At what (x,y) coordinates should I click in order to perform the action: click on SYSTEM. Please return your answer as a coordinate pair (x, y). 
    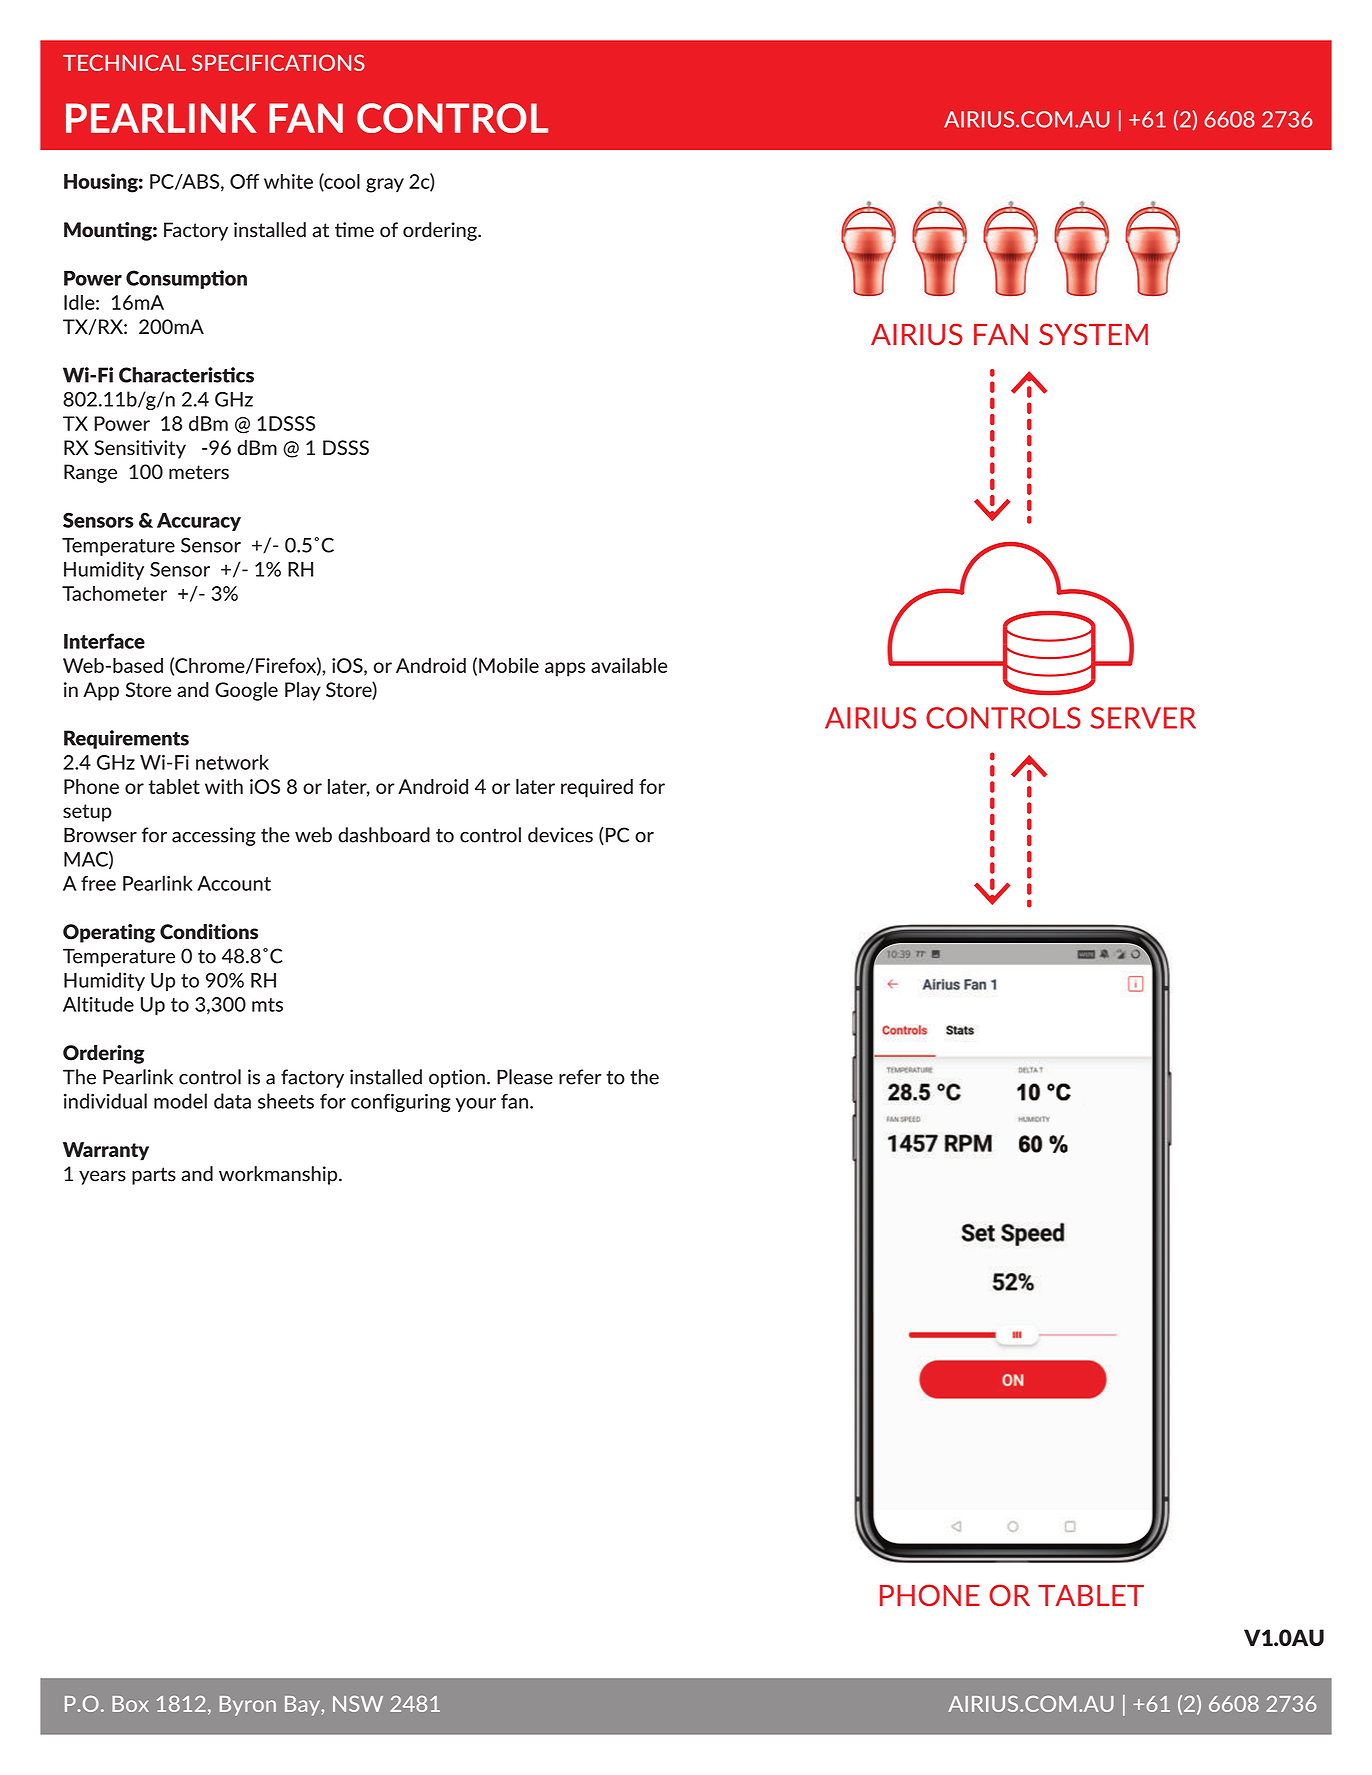
    Looking at the image, I should click on (1093, 334).
